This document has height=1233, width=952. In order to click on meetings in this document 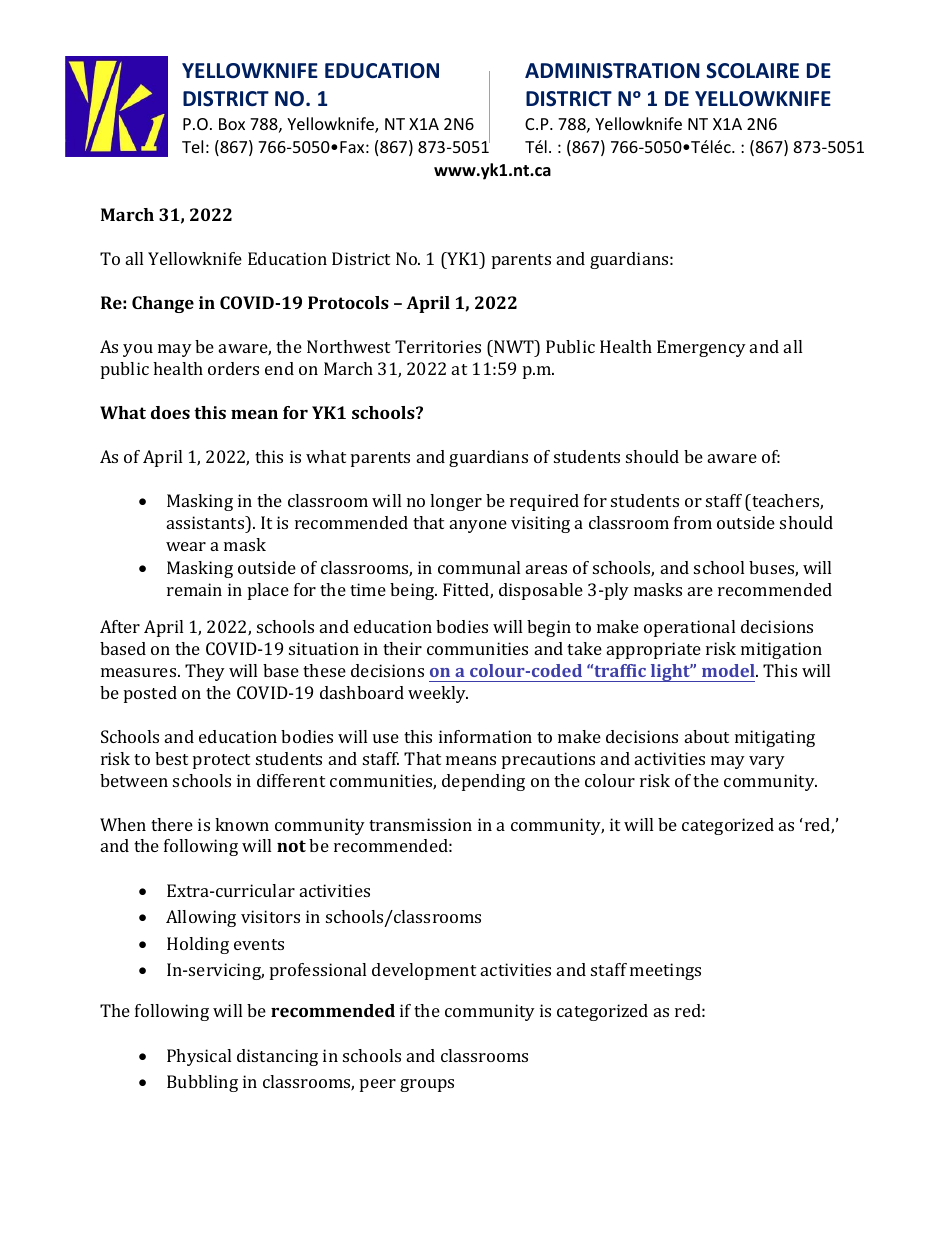, I will do `click(665, 971)`.
